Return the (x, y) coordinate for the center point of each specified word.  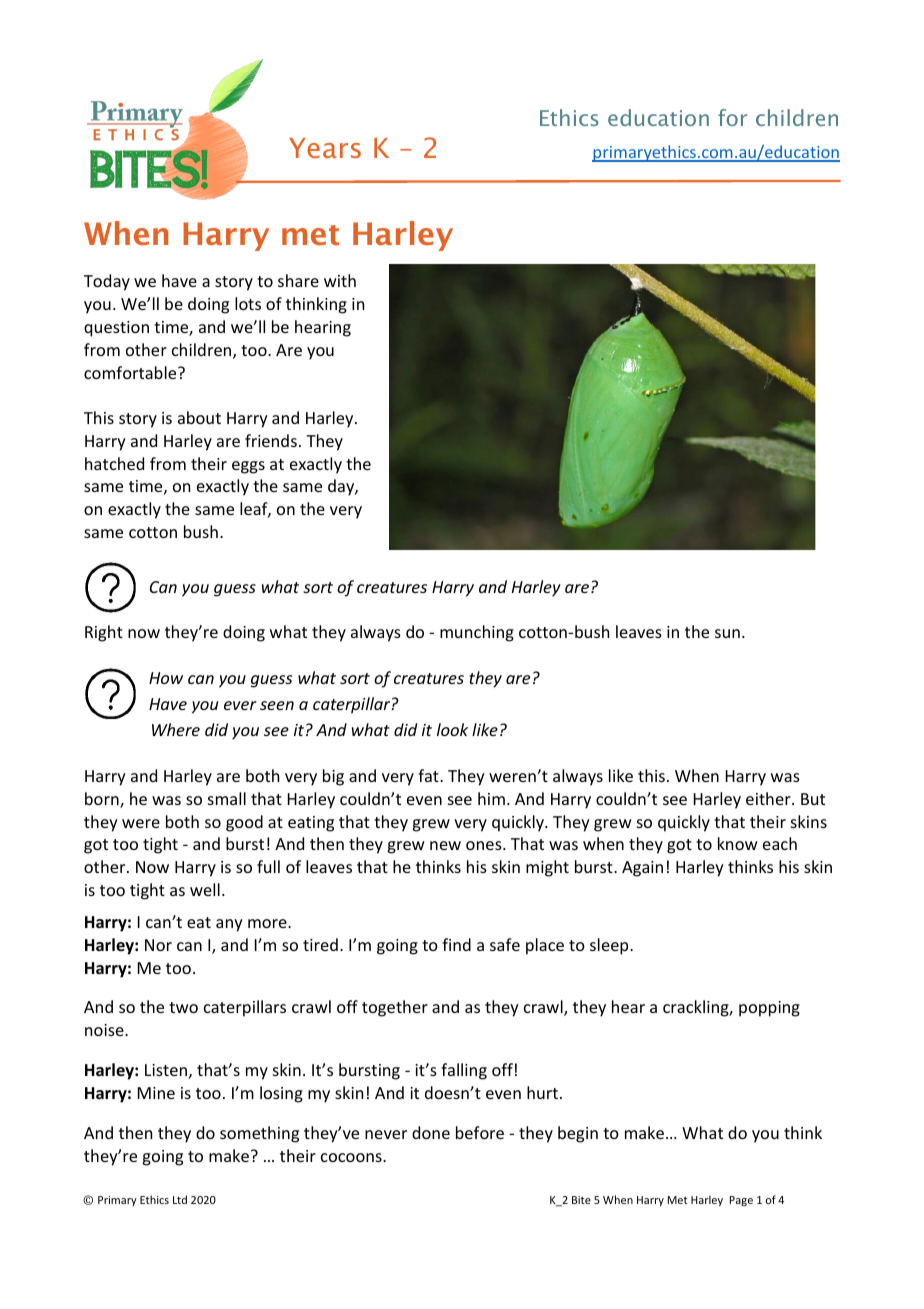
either (769, 798)
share (298, 280)
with (340, 280)
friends (271, 440)
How (166, 678)
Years (325, 148)
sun (727, 633)
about (199, 417)
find (456, 944)
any (229, 925)
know (738, 843)
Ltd (180, 1199)
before (480, 1132)
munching (477, 633)
